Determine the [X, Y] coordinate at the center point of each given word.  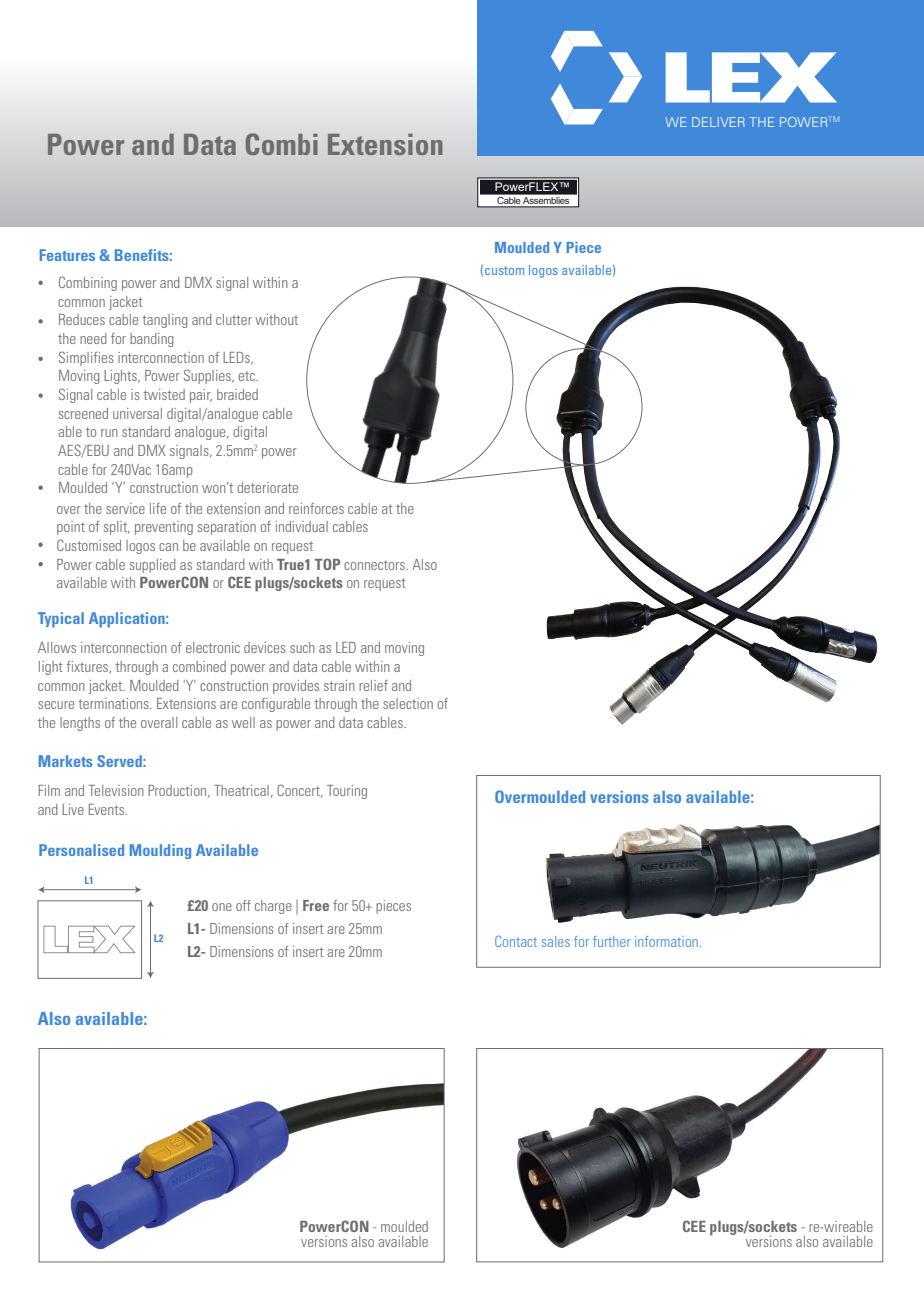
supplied [153, 566]
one [222, 907]
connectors [375, 565]
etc [248, 376]
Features [67, 255]
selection [408, 703]
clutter [234, 319]
